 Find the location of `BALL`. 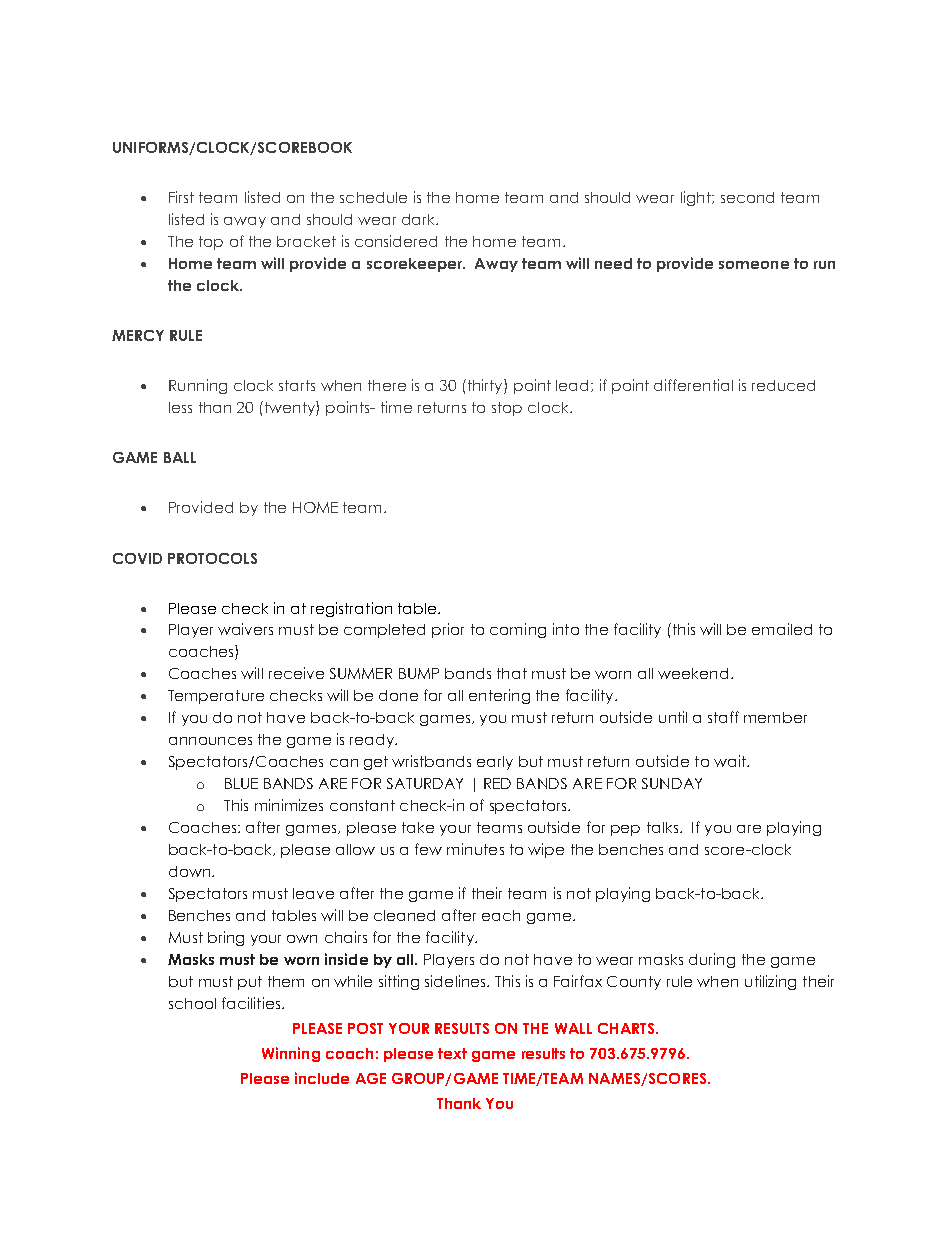

BALL is located at coordinates (180, 457).
